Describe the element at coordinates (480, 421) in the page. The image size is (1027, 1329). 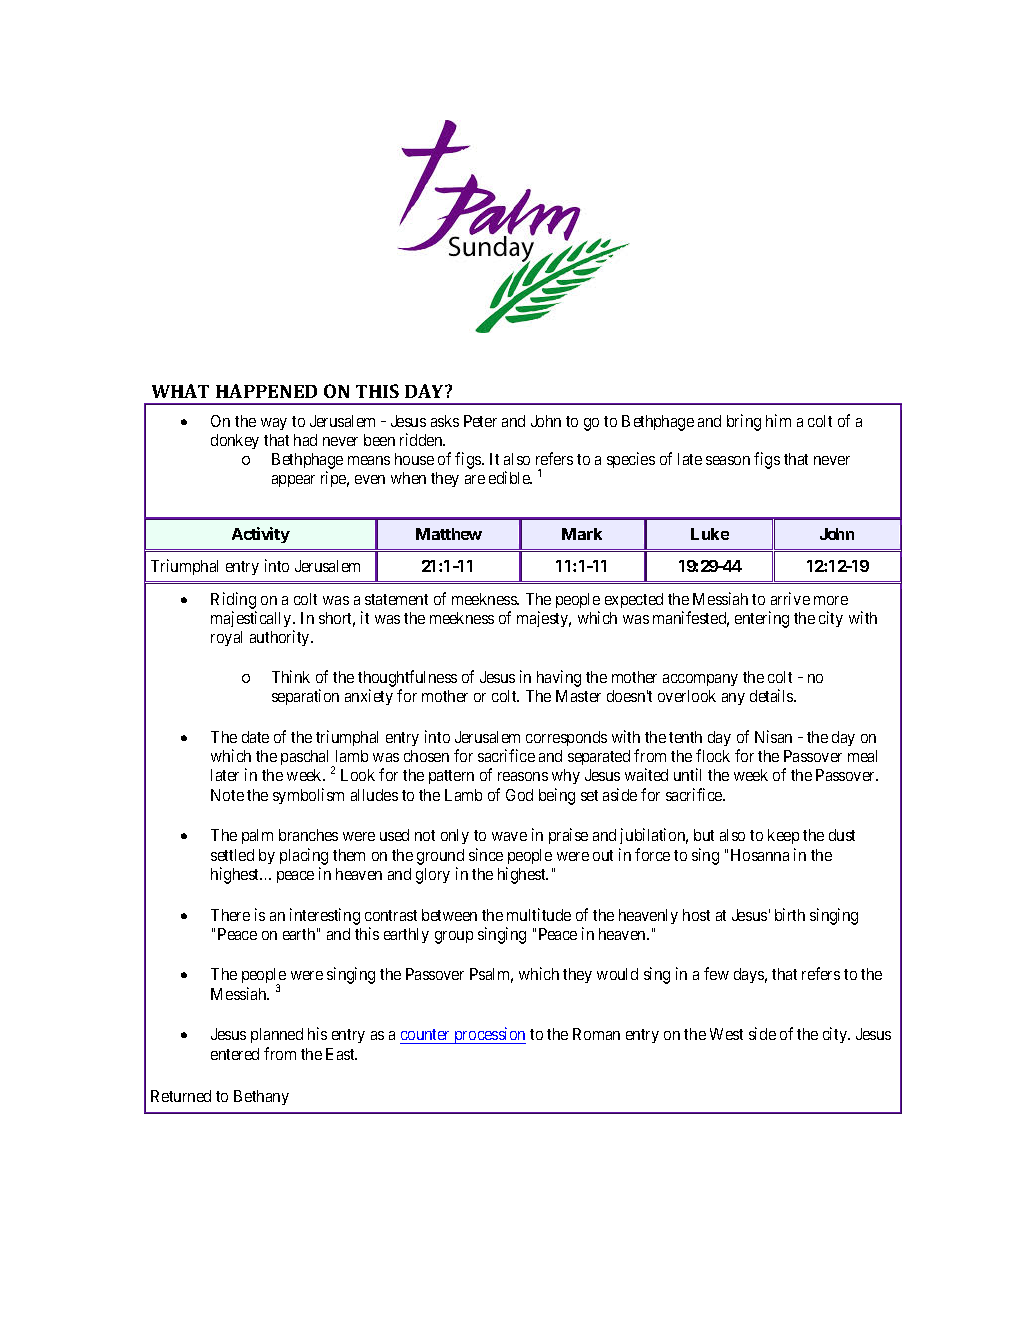
I see `Peter` at that location.
